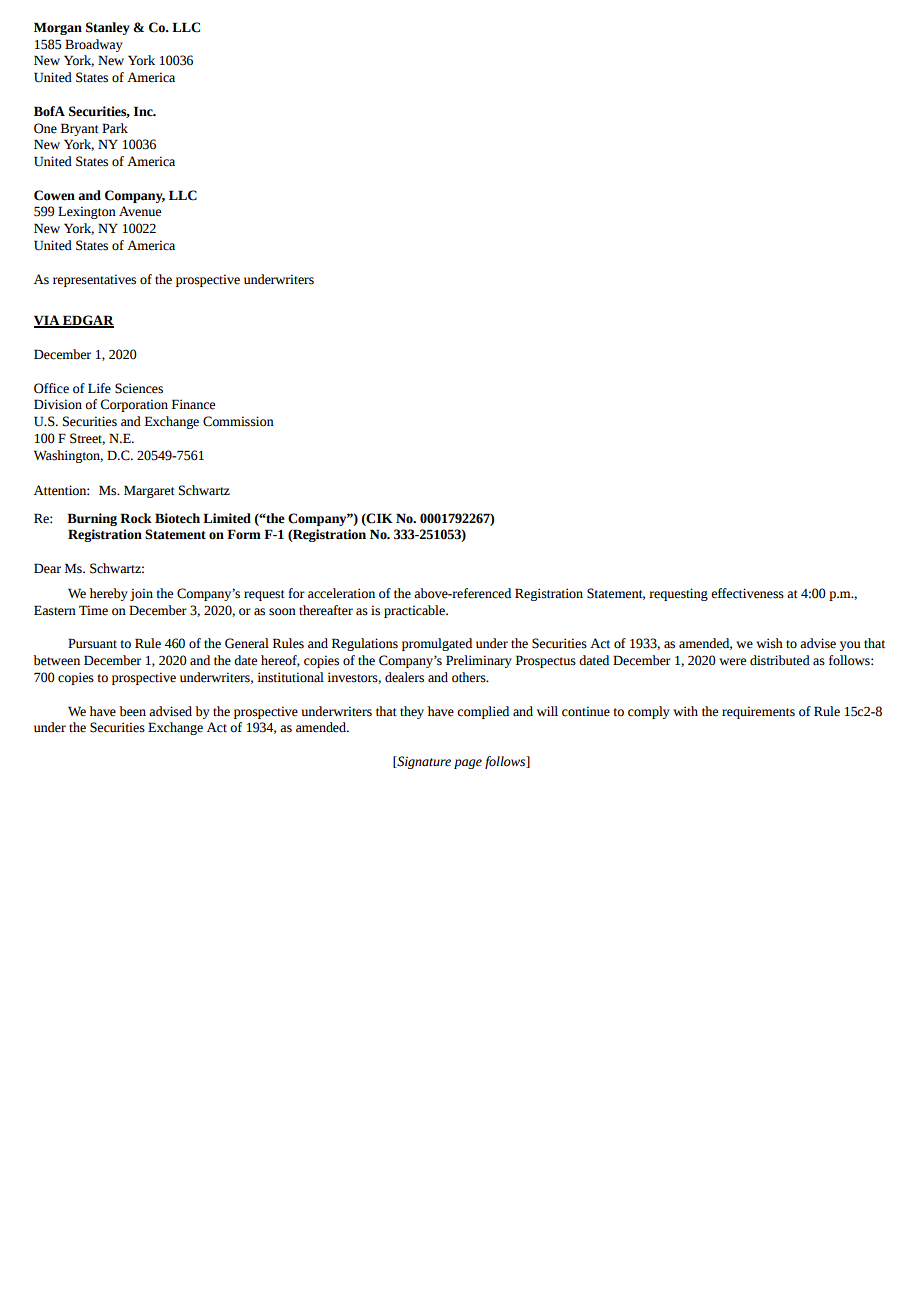 This screenshot has width=924, height=1308. Describe the element at coordinates (132, 711) in the screenshot. I see `been` at that location.
